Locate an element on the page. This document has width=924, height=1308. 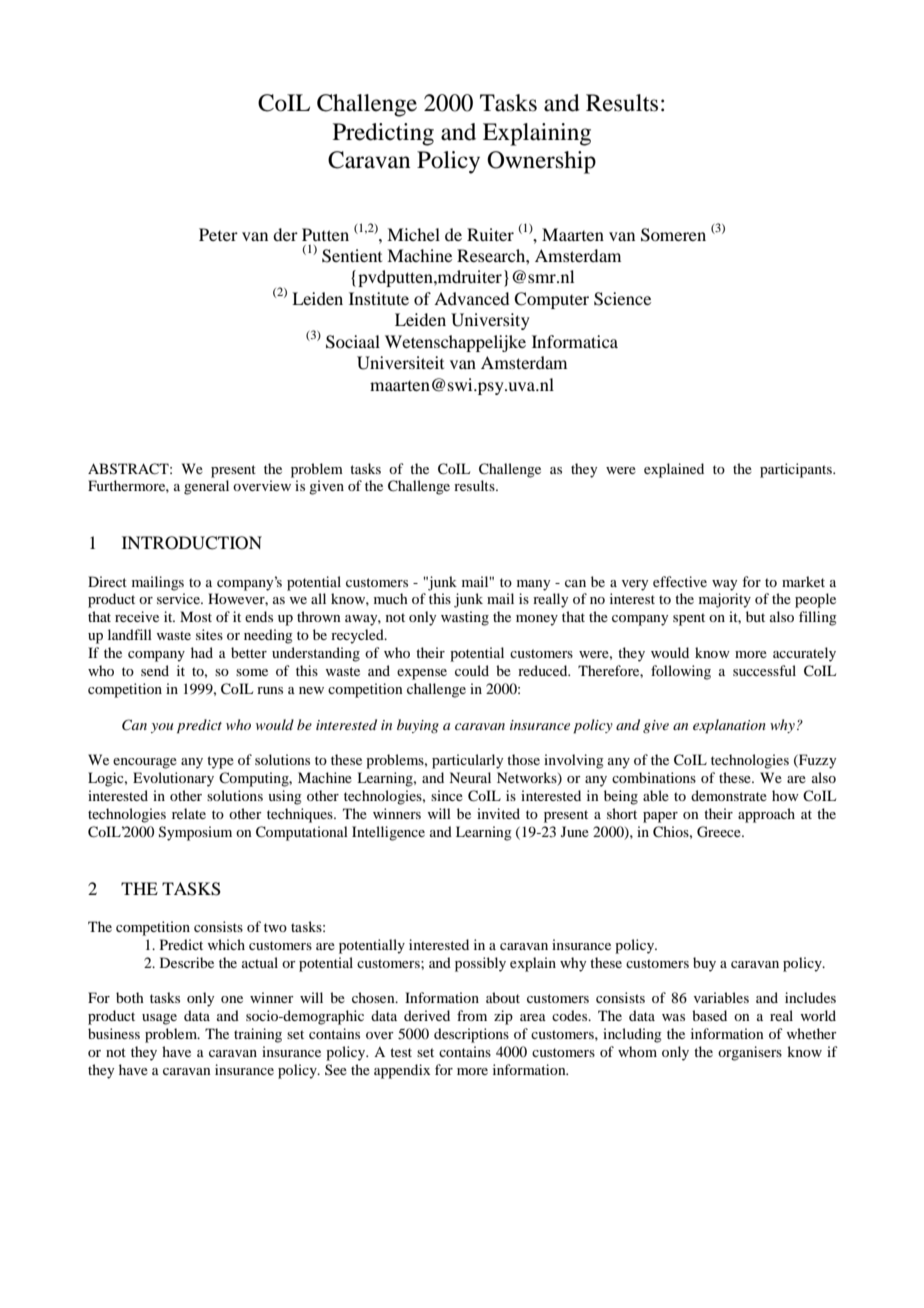
descriptions is located at coordinates (471, 1035).
